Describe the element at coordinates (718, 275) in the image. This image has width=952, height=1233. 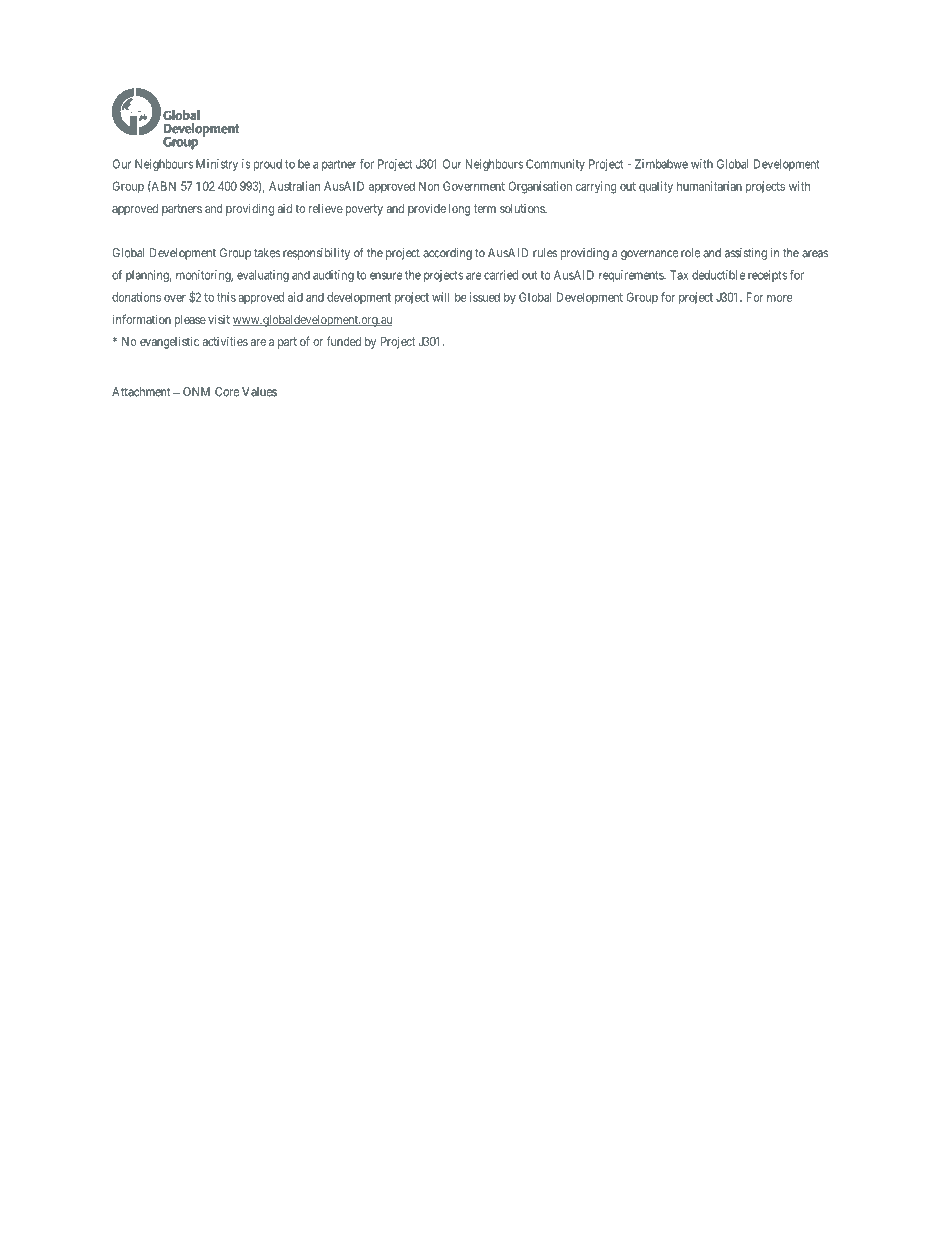
I see `deductible` at that location.
